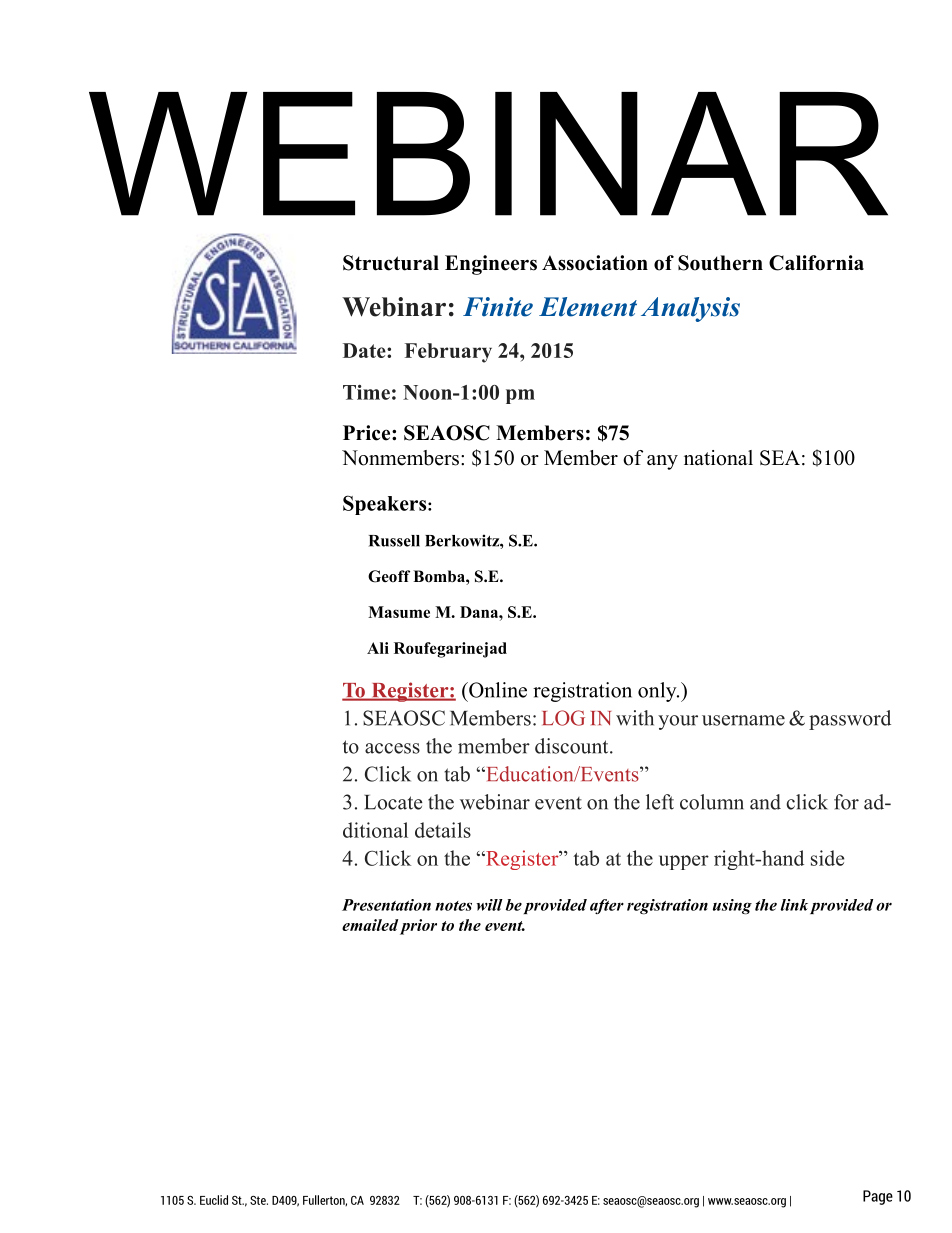  I want to click on emailed, so click(370, 925).
